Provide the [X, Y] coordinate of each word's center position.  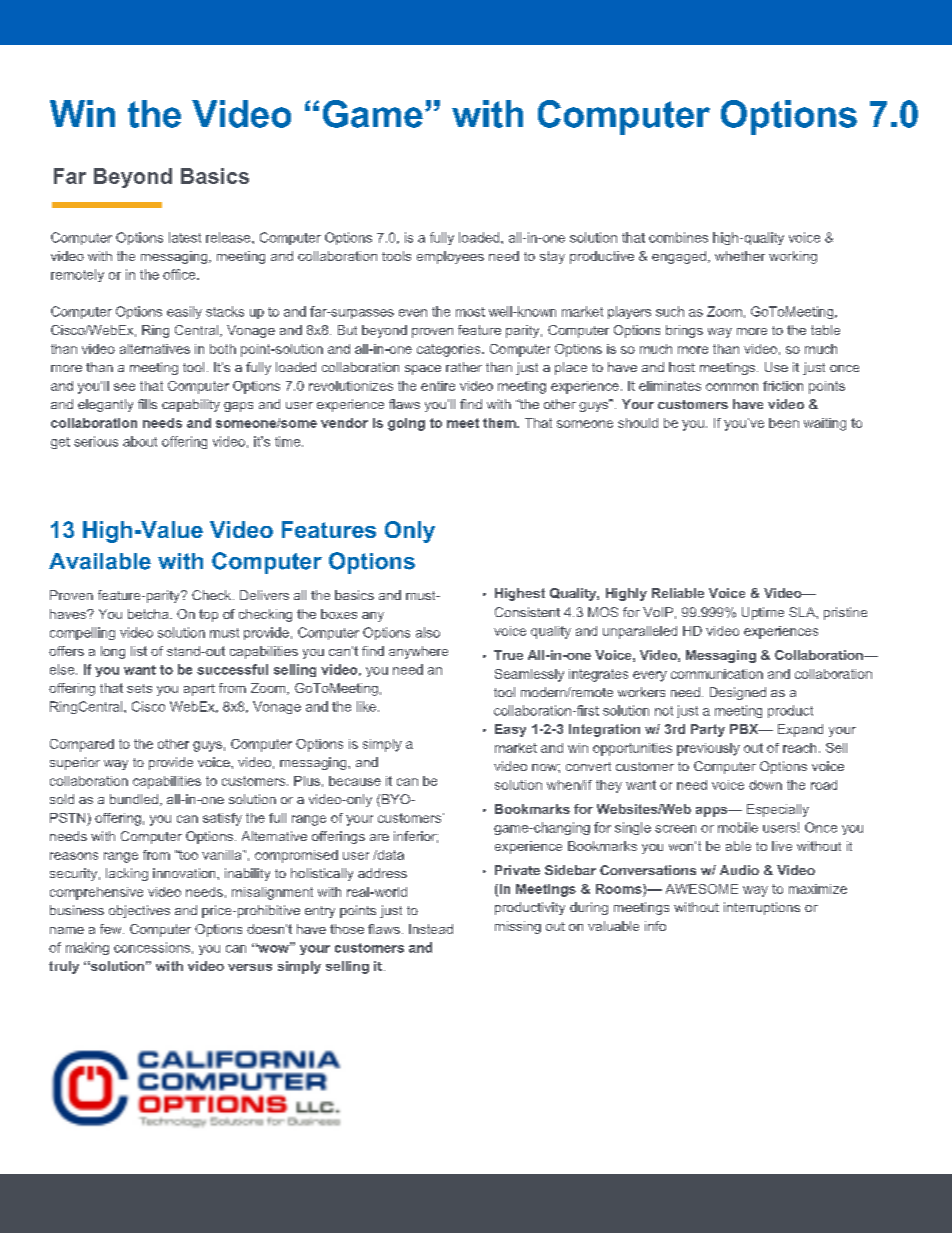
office [180, 274]
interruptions [762, 908]
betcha [149, 614]
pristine [845, 613]
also [428, 632]
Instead [431, 929]
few [112, 929]
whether [740, 256]
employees [450, 257]
